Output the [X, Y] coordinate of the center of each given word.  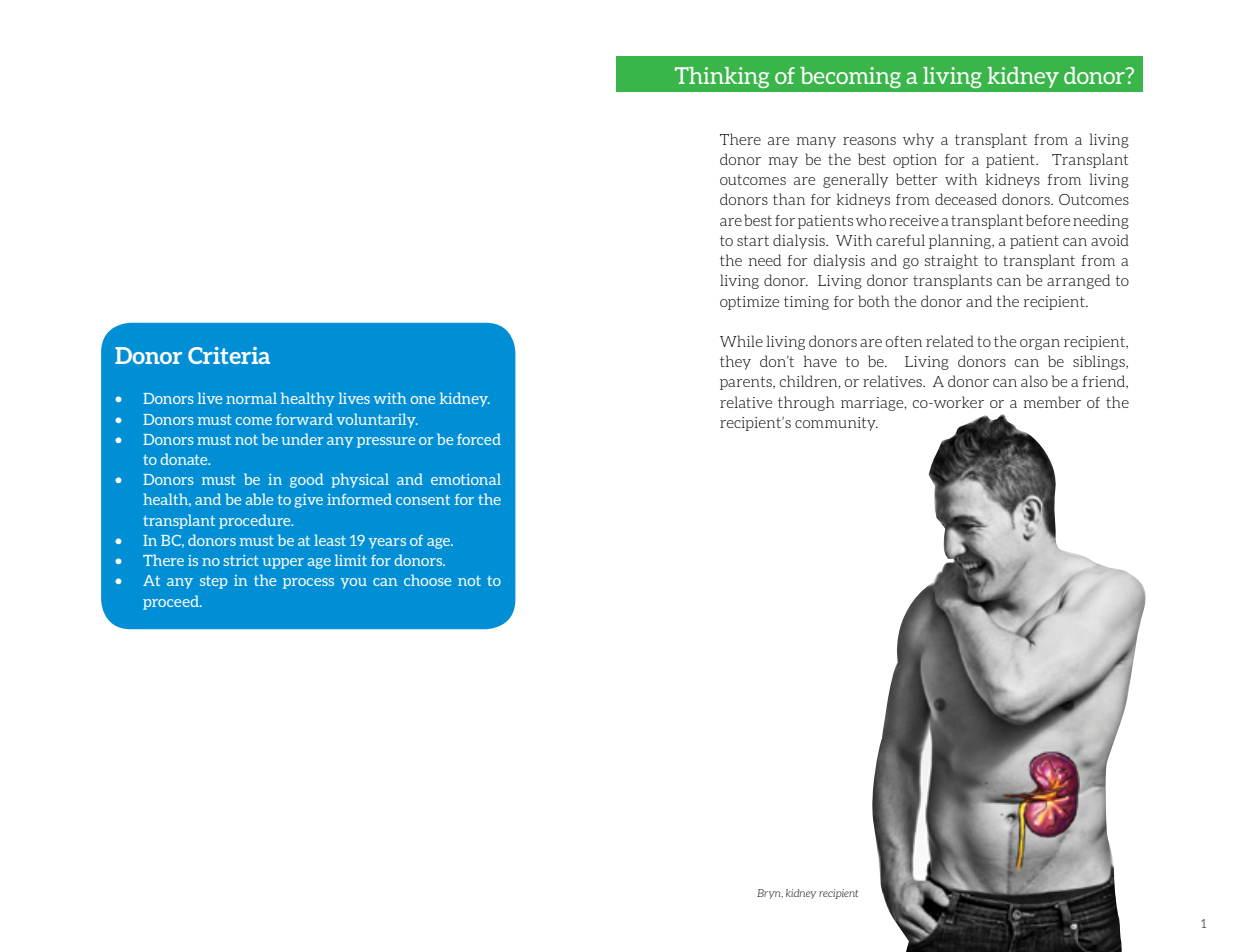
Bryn [770, 894]
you [353, 583]
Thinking [722, 77]
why [918, 140]
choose [427, 580]
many [816, 142]
